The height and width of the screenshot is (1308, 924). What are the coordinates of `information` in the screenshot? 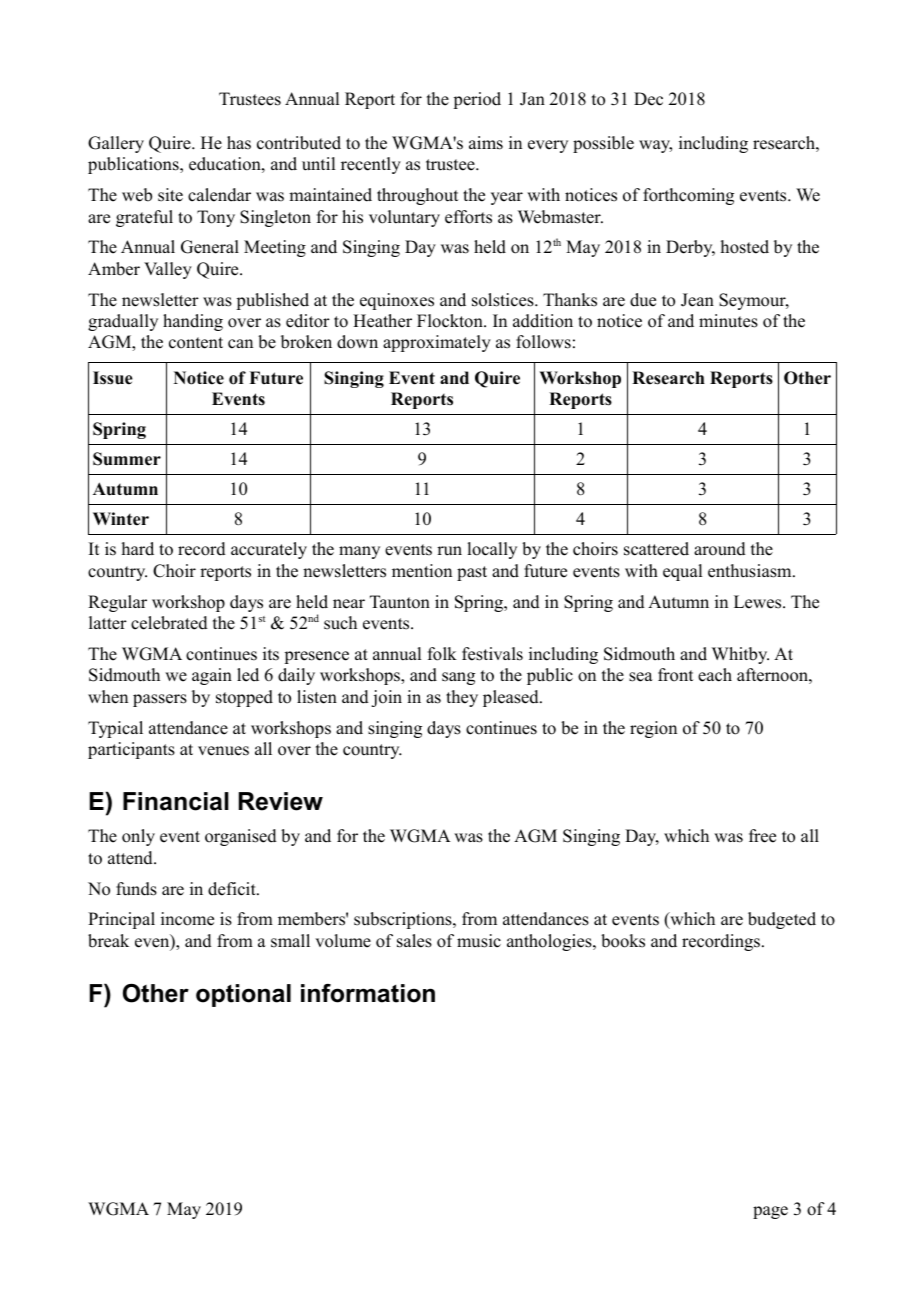 It's located at (368, 993).
